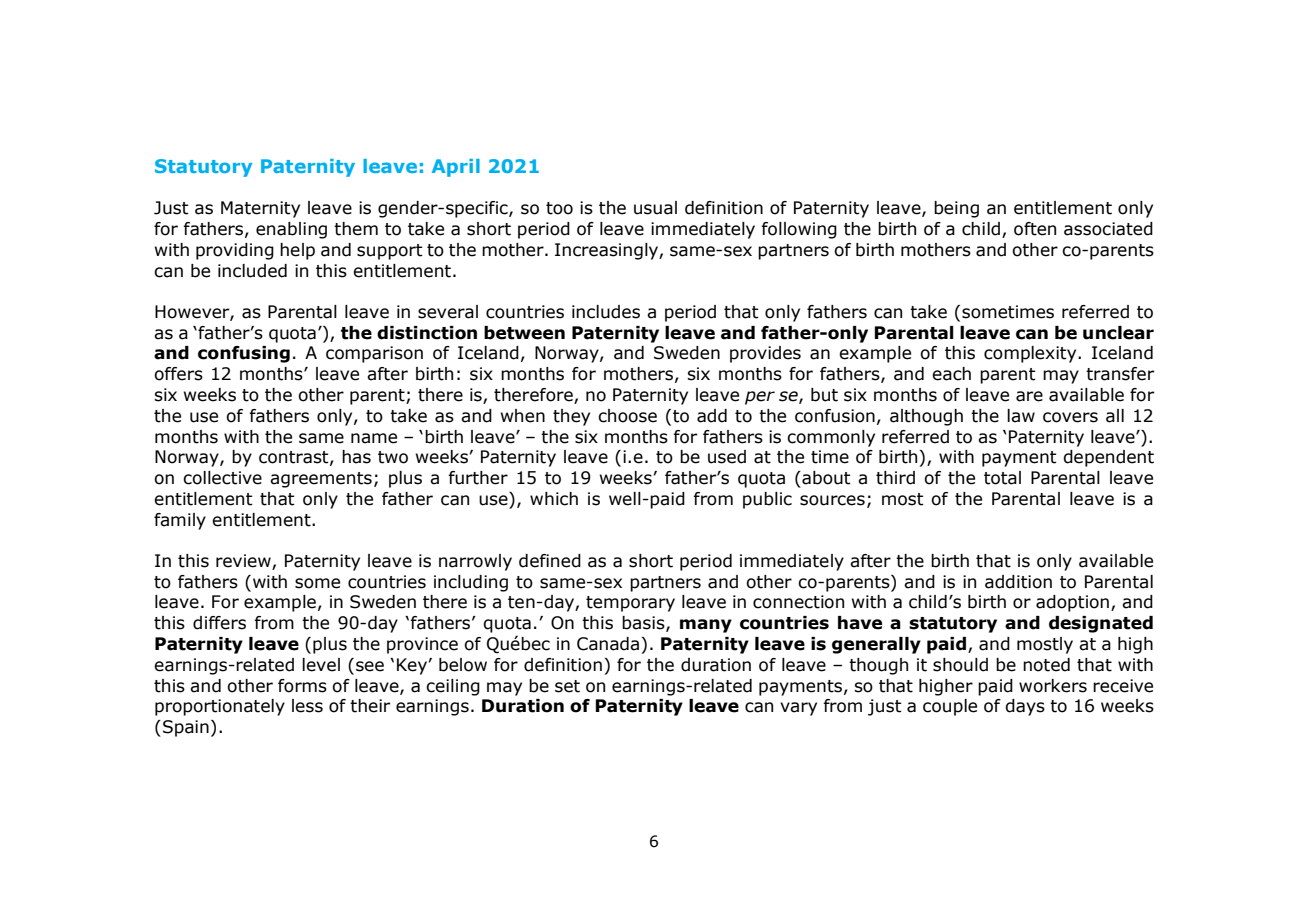  I want to click on addition, so click(1018, 582).
